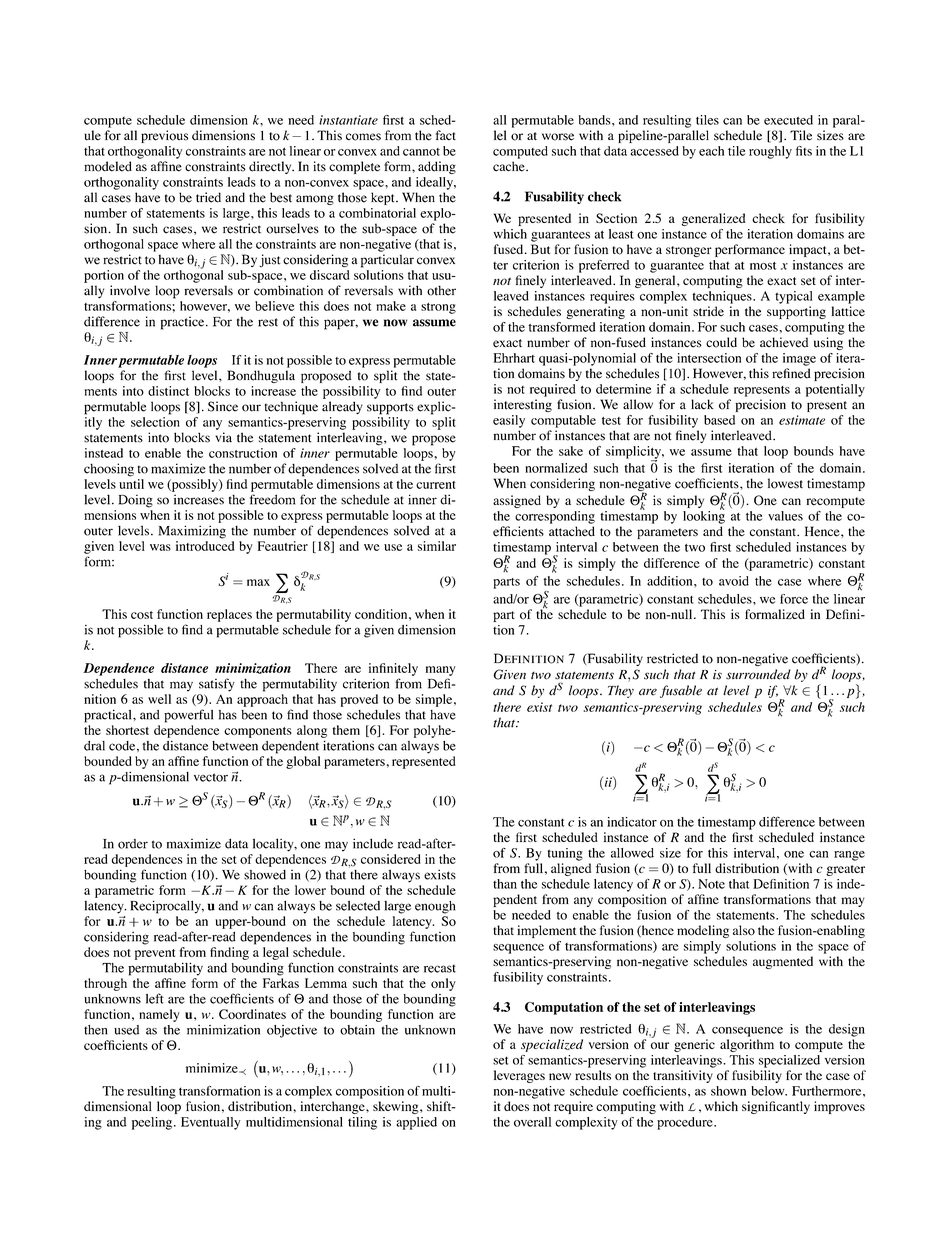  I want to click on roughly, so click(770, 152).
